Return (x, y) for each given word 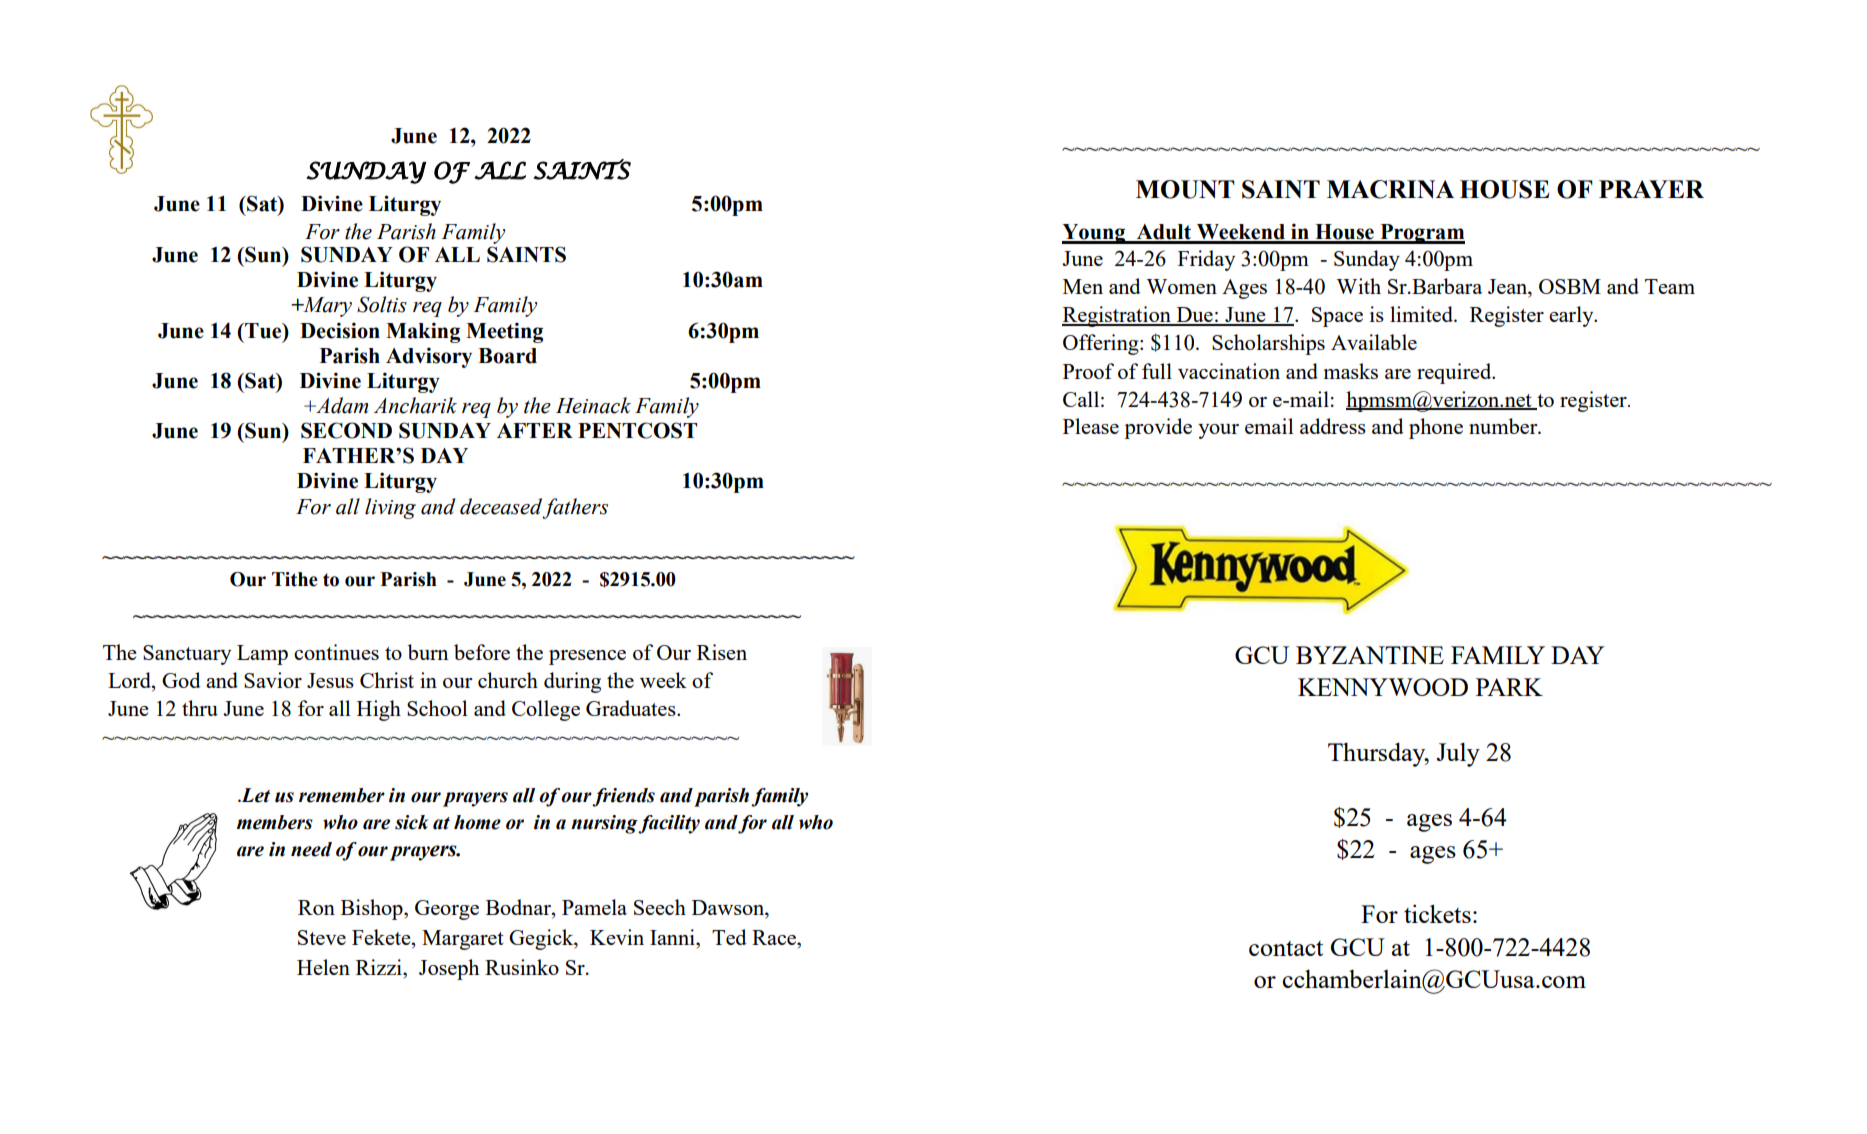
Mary (326, 307)
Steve (322, 937)
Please (1091, 426)
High (379, 710)
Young (1095, 234)
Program (1421, 234)
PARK (1509, 687)
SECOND (346, 430)
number (1504, 426)
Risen (722, 652)
